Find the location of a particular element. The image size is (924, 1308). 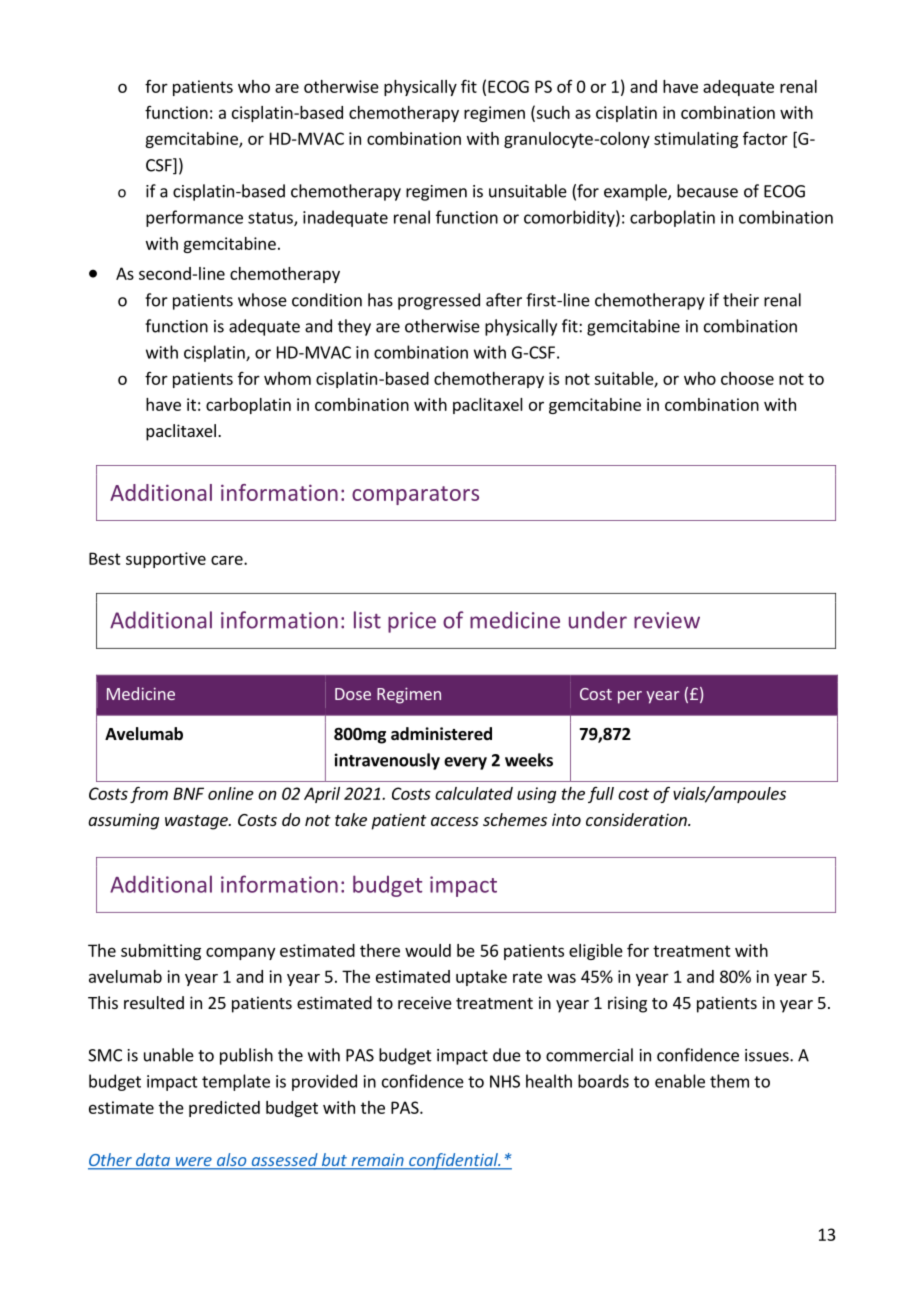

progressed is located at coordinates (439, 301).
